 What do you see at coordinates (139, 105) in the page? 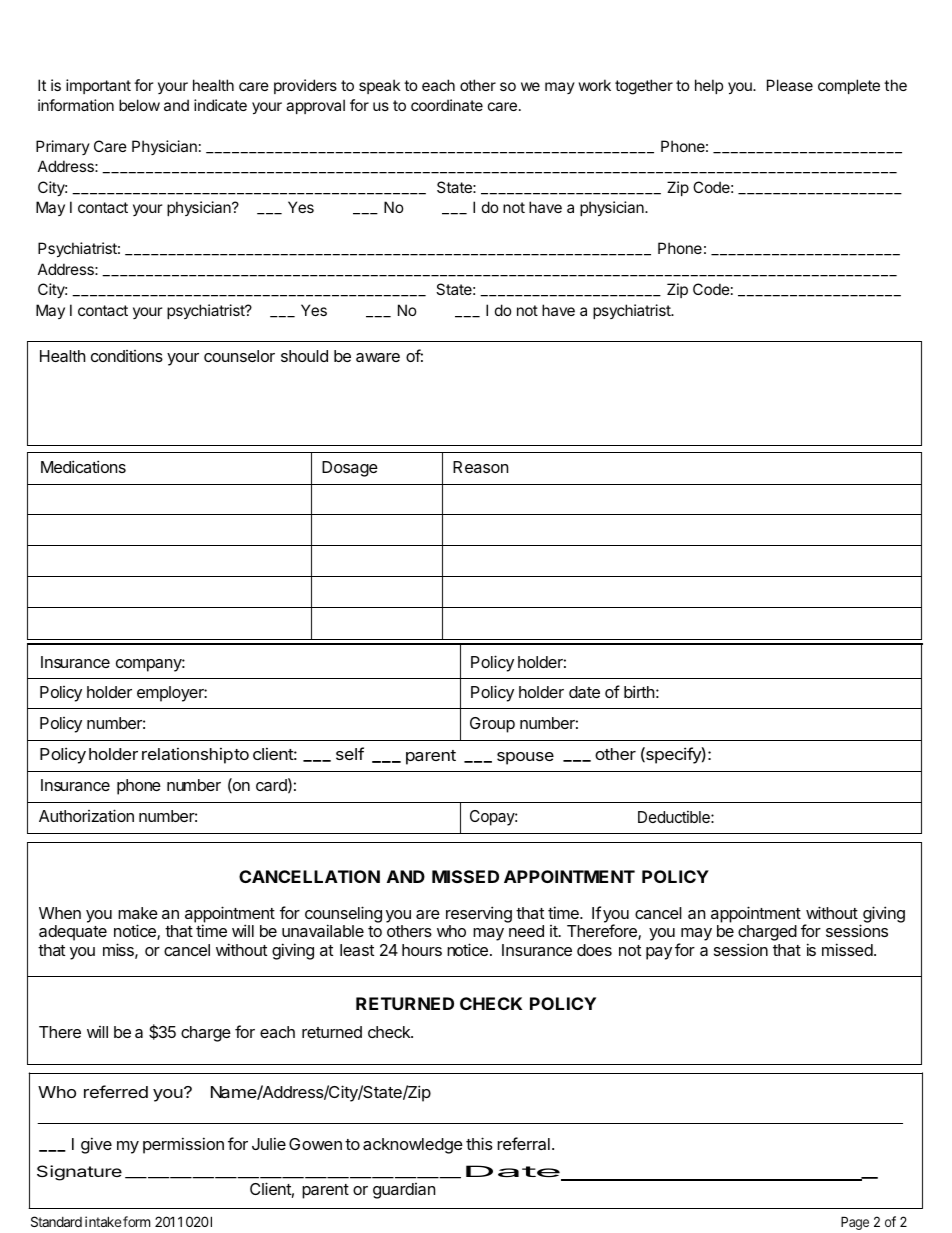
I see `below` at bounding box center [139, 105].
